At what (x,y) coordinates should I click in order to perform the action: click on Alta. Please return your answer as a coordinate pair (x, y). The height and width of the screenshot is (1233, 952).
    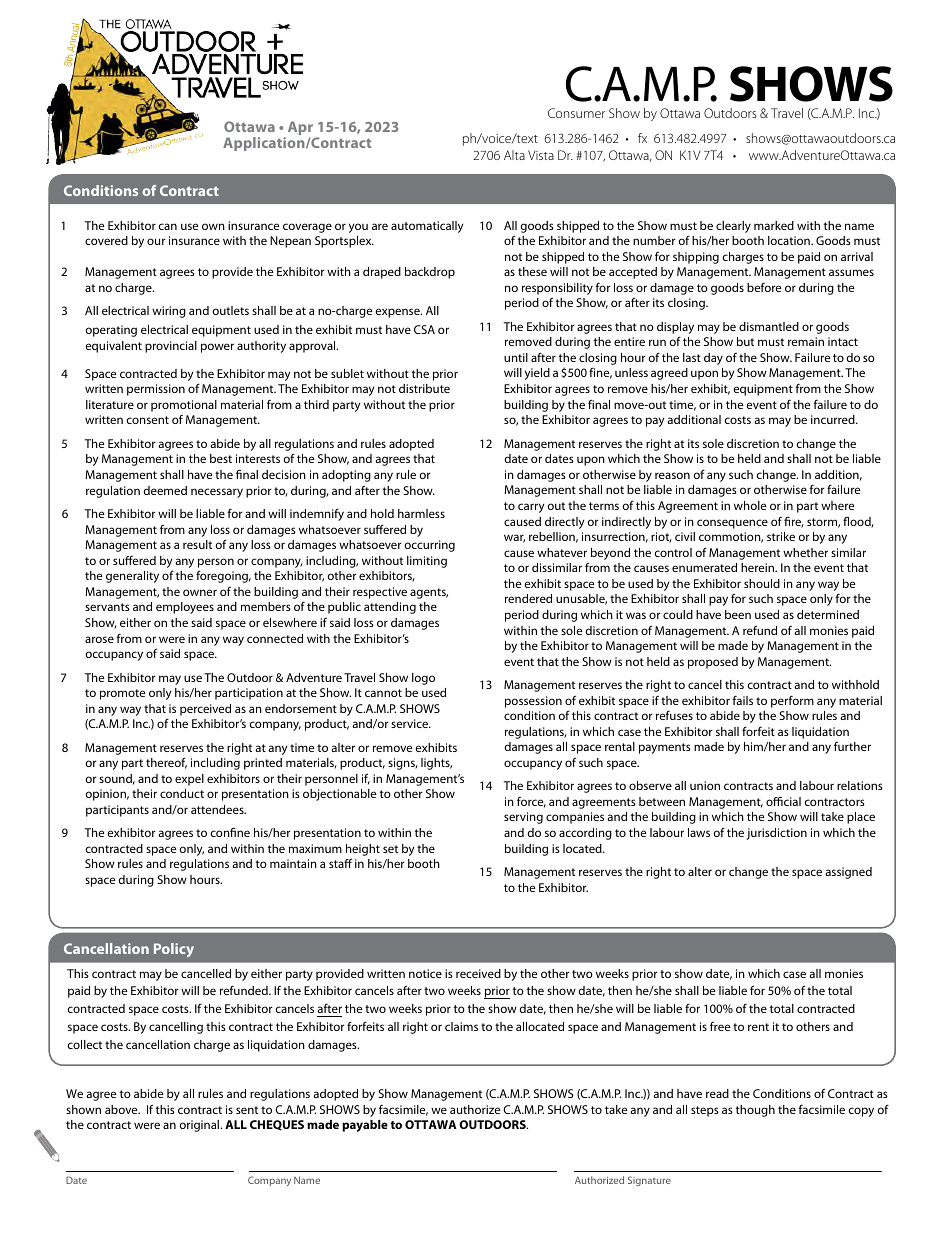
    Looking at the image, I should click on (514, 155).
